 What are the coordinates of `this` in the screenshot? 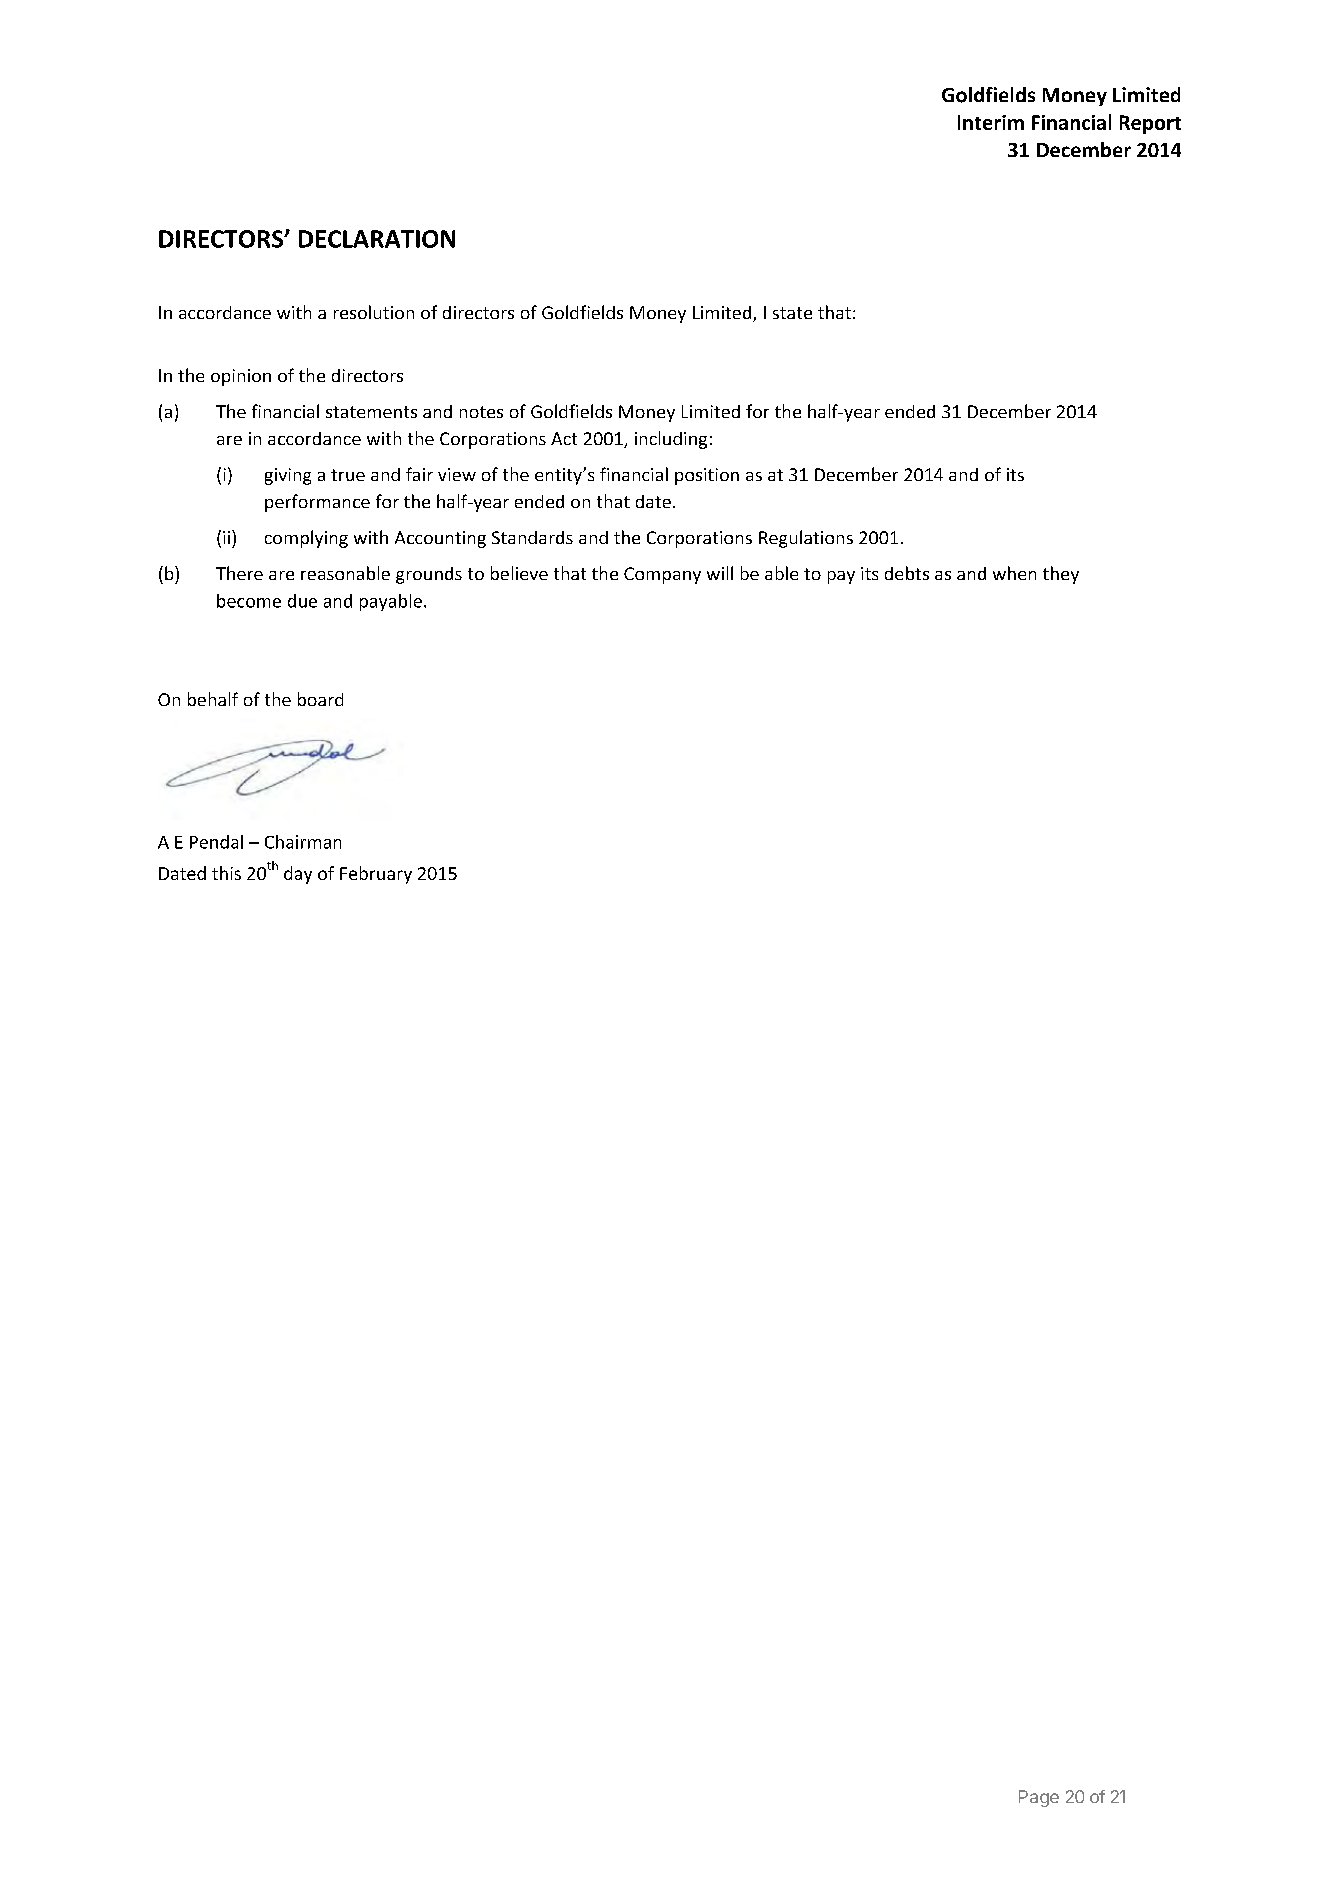 It's located at (226, 873).
